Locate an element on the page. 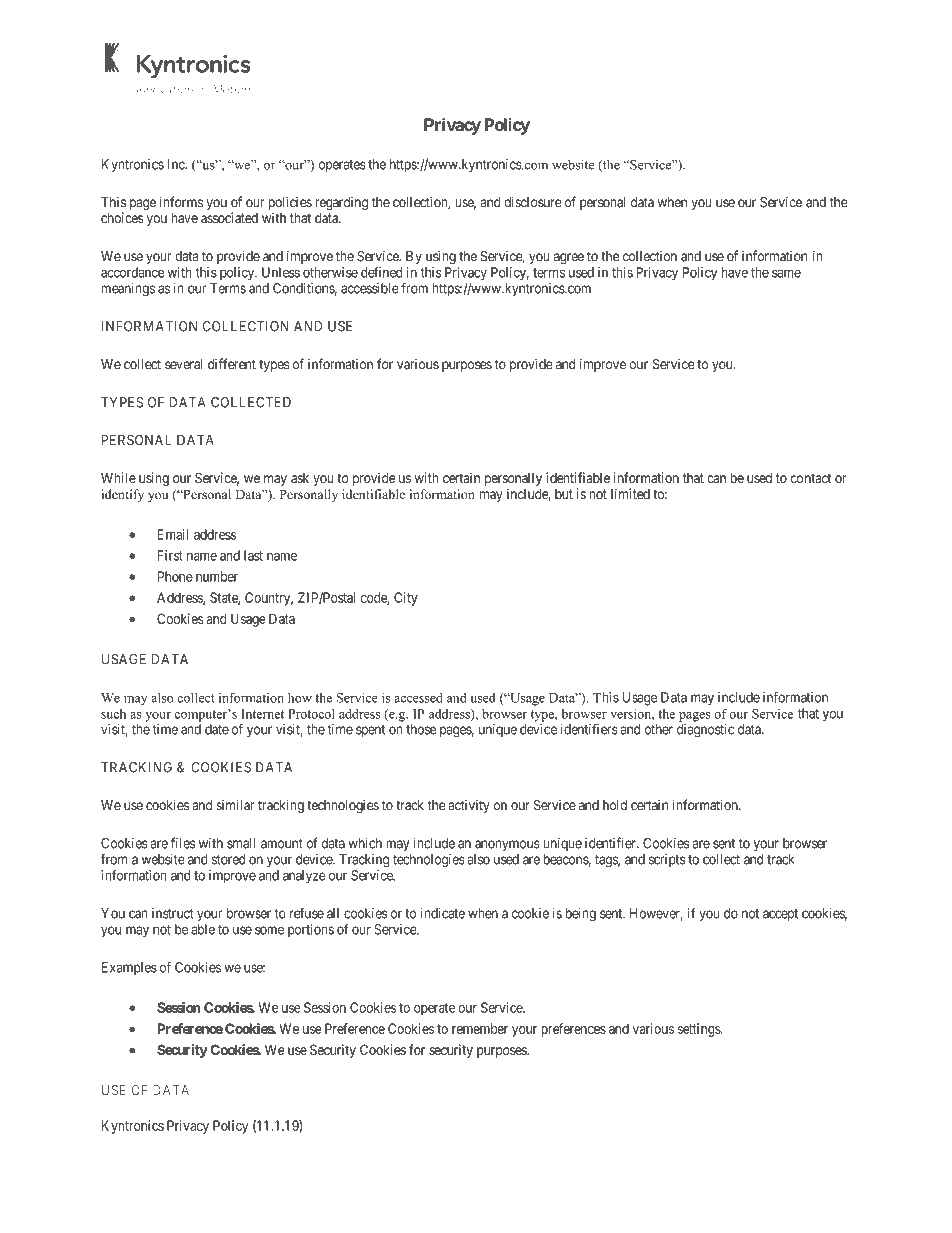 The height and width of the image is (1233, 952). but is located at coordinates (564, 494).
